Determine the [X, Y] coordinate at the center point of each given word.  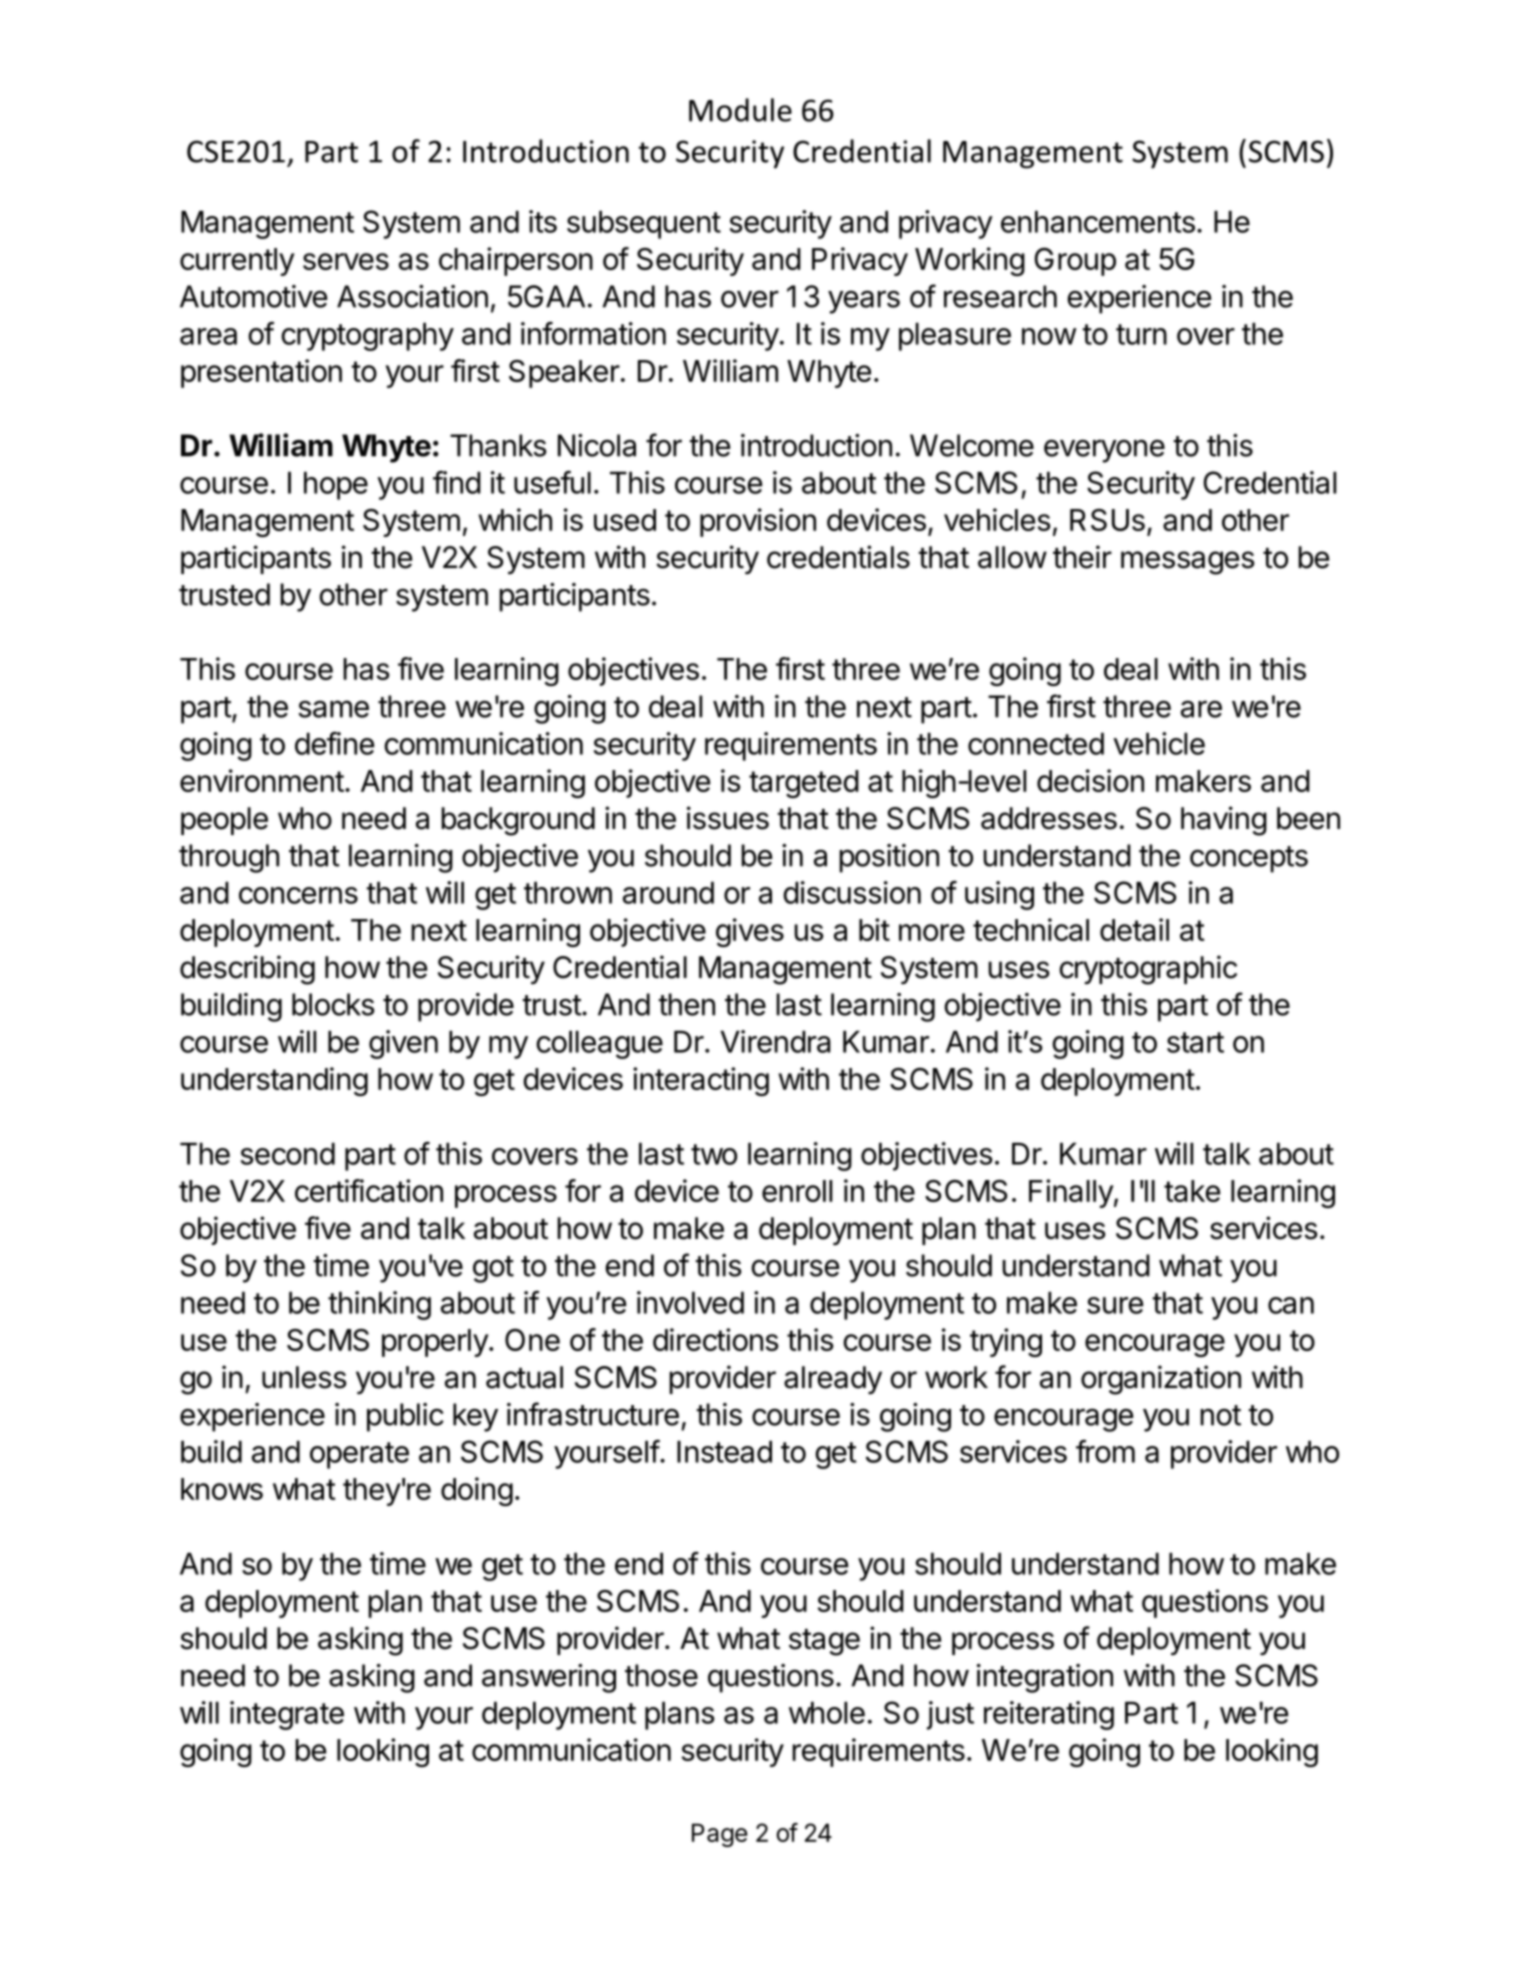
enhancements [1098, 222]
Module [740, 110]
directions [715, 1339]
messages [1188, 563]
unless [304, 1377]
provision [758, 522]
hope [336, 486]
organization [1161, 1380]
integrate [287, 1715]
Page [719, 1835]
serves [346, 261]
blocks [333, 1004]
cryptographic [1148, 970]
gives [750, 932]
